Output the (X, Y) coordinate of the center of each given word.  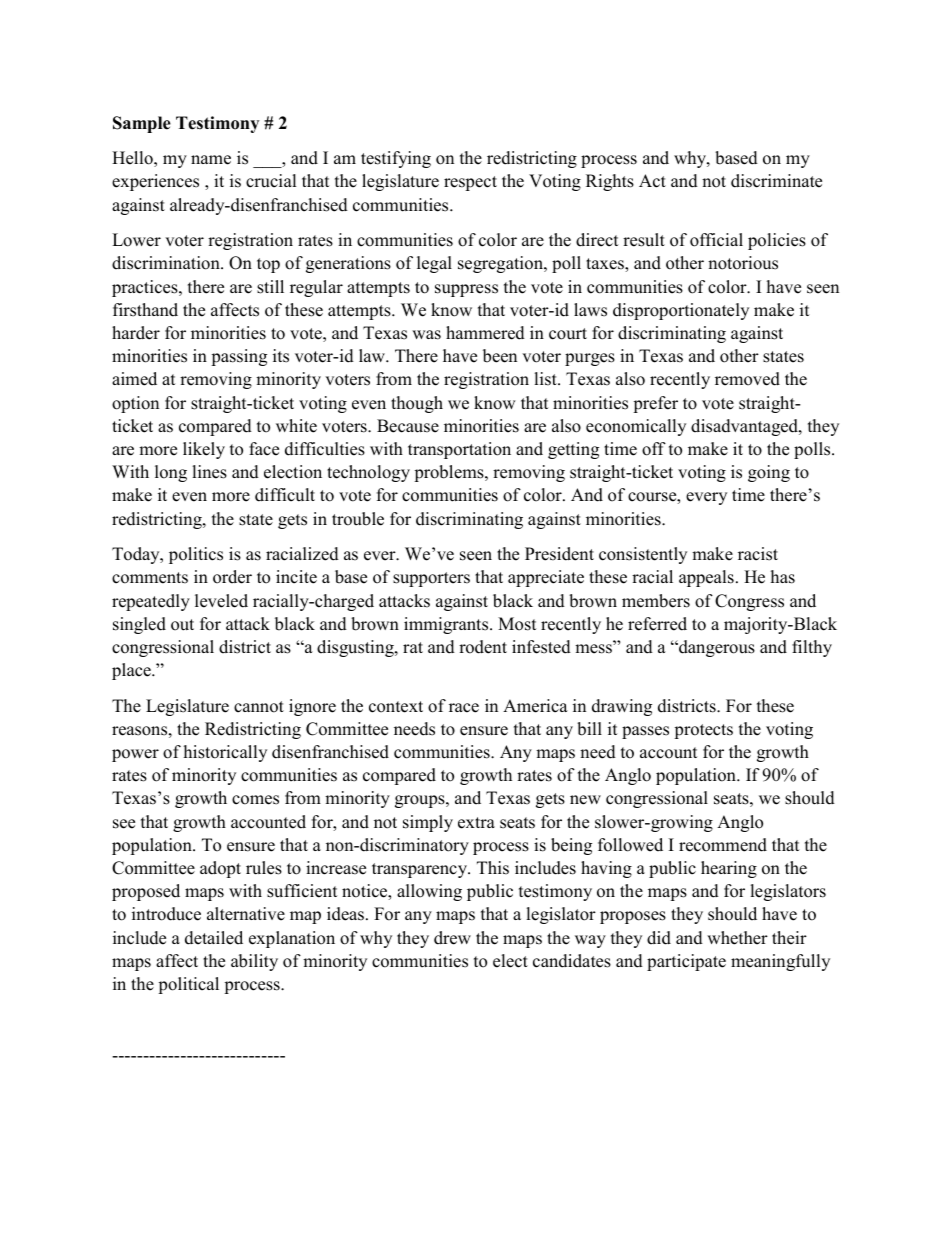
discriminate (776, 181)
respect (470, 183)
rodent (483, 647)
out (182, 625)
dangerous (716, 648)
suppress (466, 290)
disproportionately (681, 311)
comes (255, 800)
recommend (723, 845)
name (211, 160)
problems (450, 473)
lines (209, 472)
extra (476, 823)
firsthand (145, 310)
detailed (214, 938)
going (769, 473)
